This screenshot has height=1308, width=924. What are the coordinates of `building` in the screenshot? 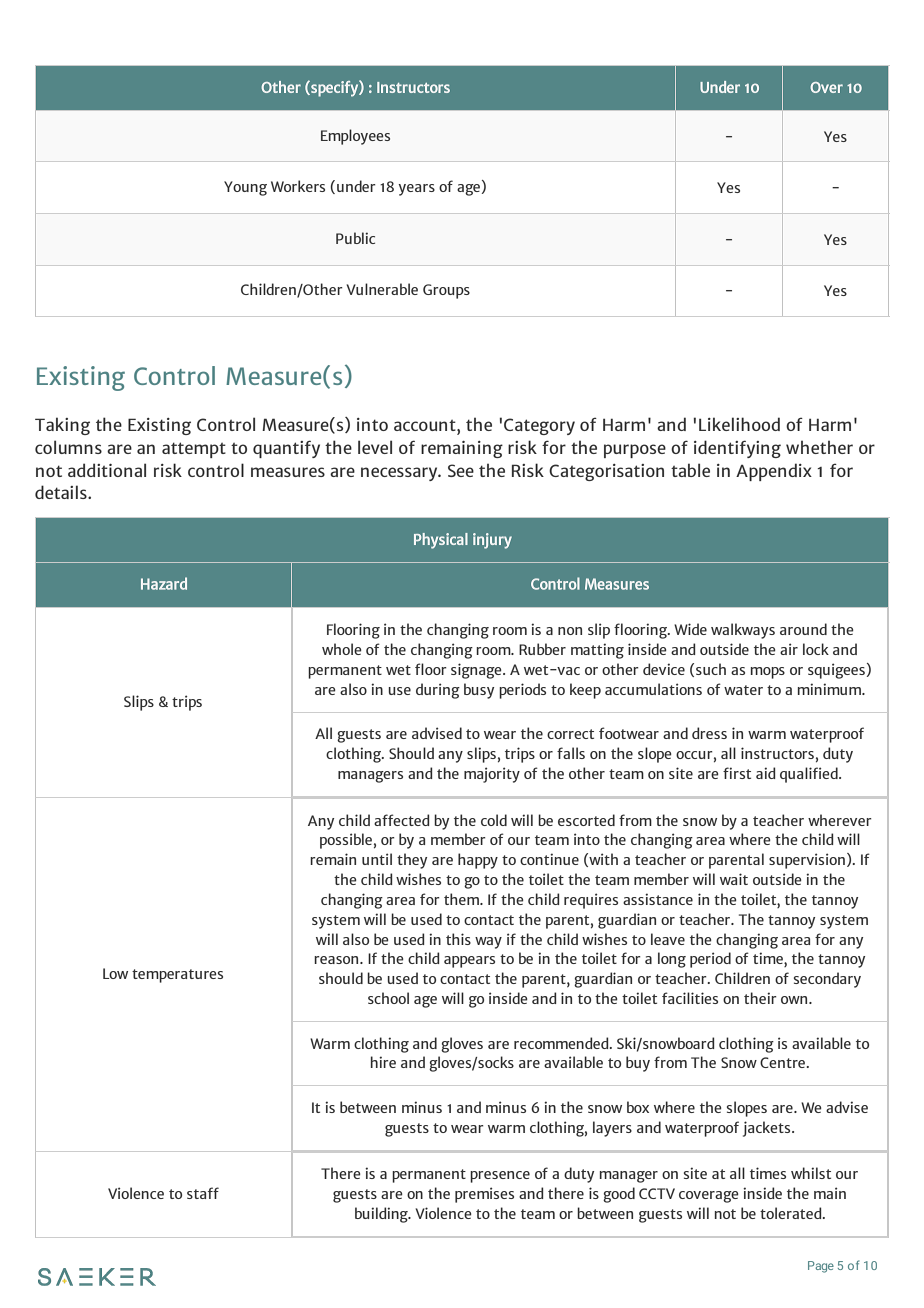 It's located at (382, 1215).
